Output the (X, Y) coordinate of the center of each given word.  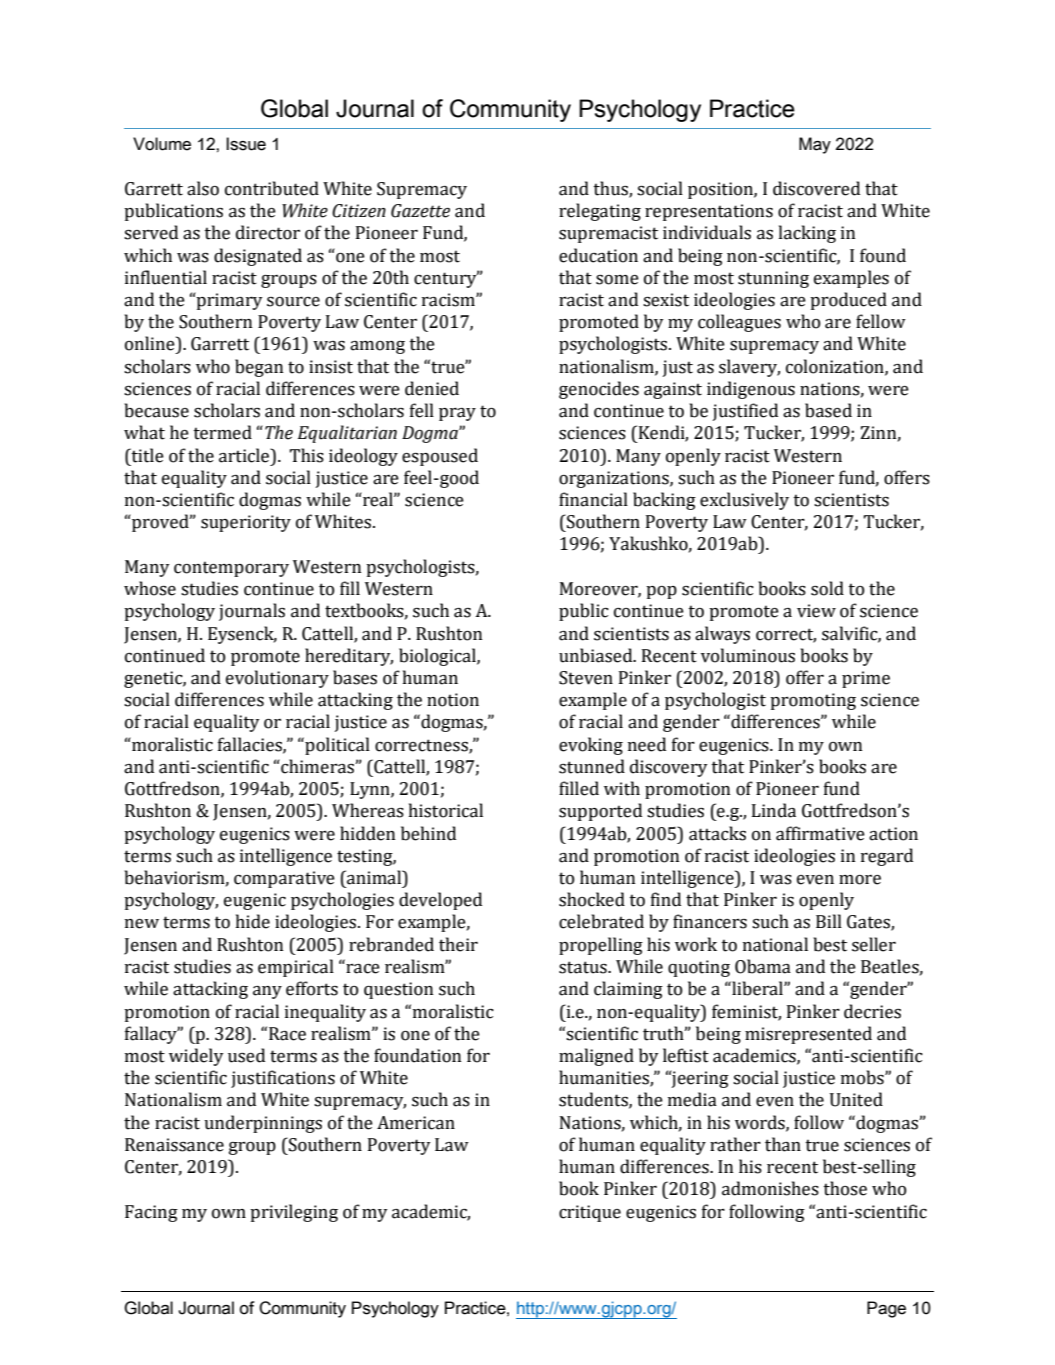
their (458, 944)
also (203, 188)
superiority (246, 523)
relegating (600, 212)
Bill (829, 921)
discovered (816, 188)
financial (593, 499)
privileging (294, 1213)
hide (253, 921)
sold (827, 588)
